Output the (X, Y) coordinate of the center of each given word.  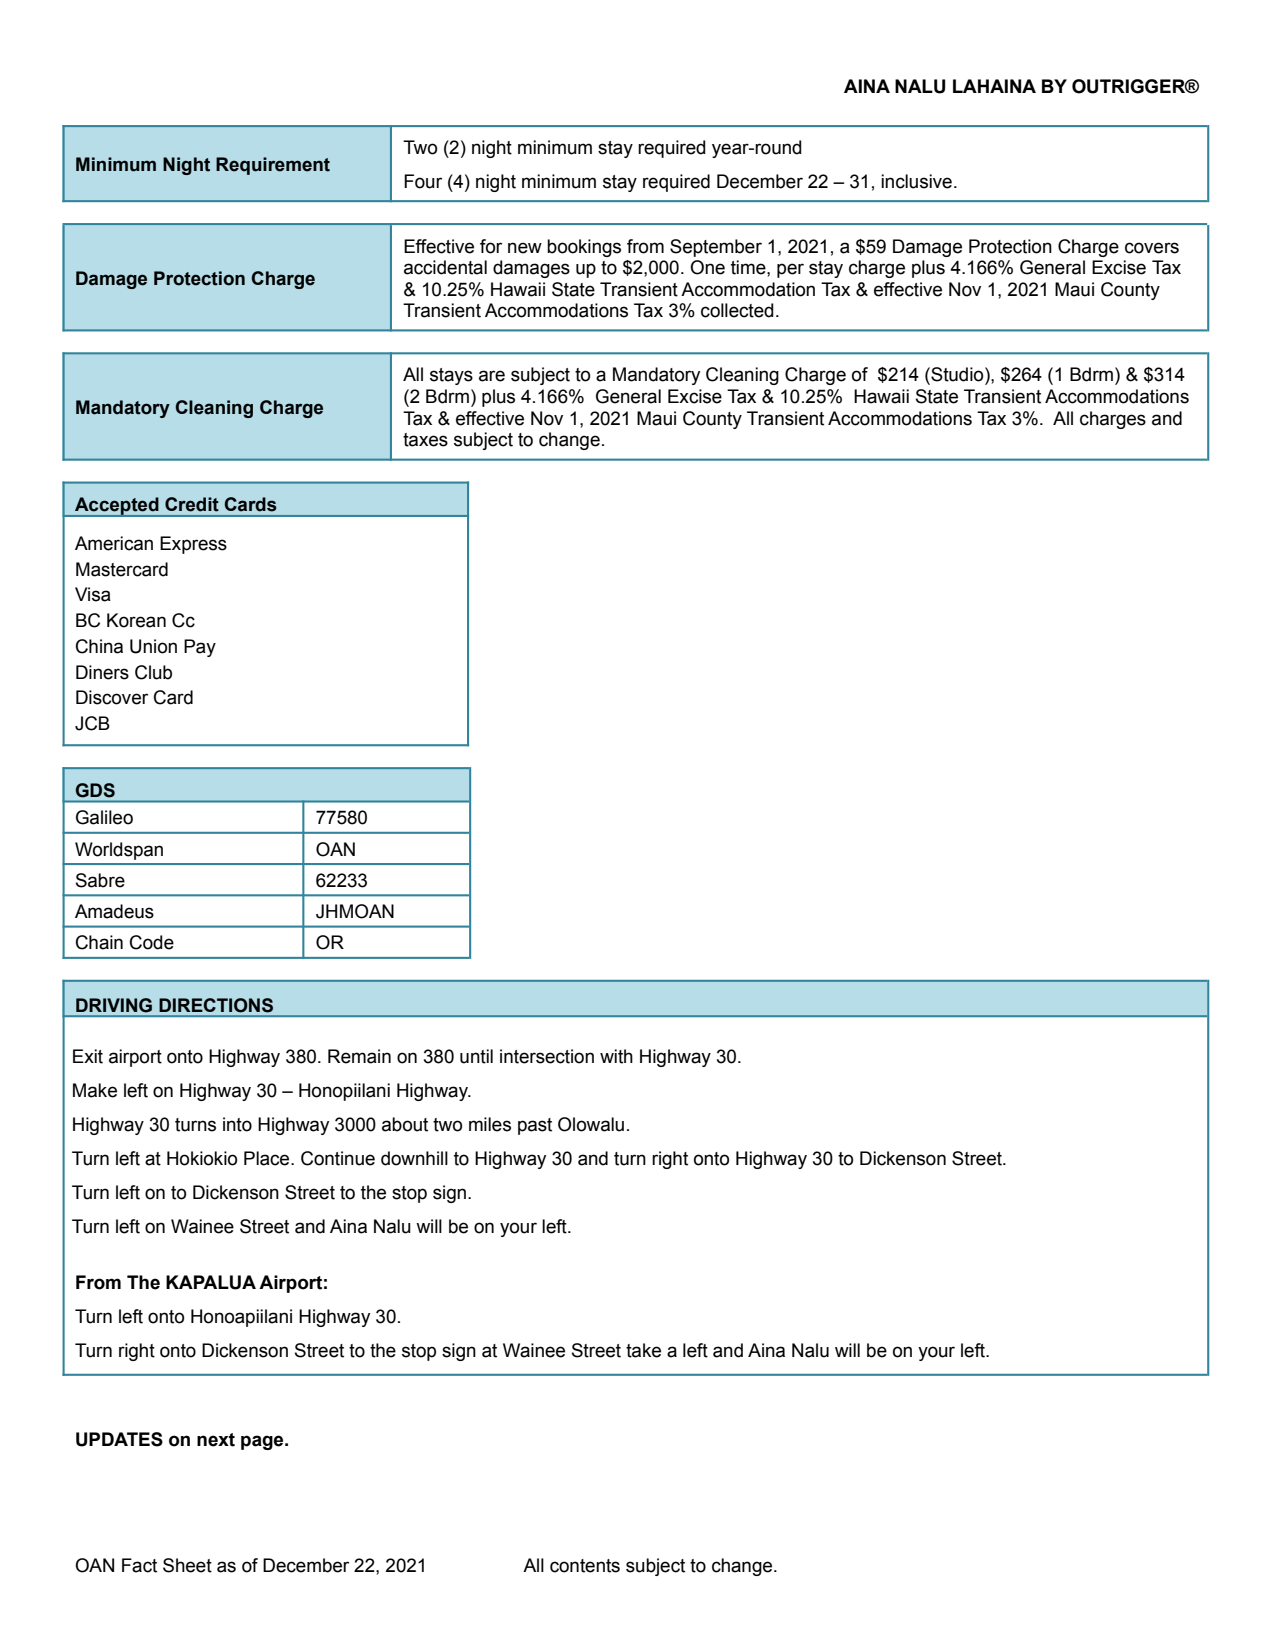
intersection (547, 1056)
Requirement (273, 166)
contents (585, 1566)
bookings (584, 248)
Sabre (100, 880)
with (616, 1056)
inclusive (916, 181)
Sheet (187, 1565)
